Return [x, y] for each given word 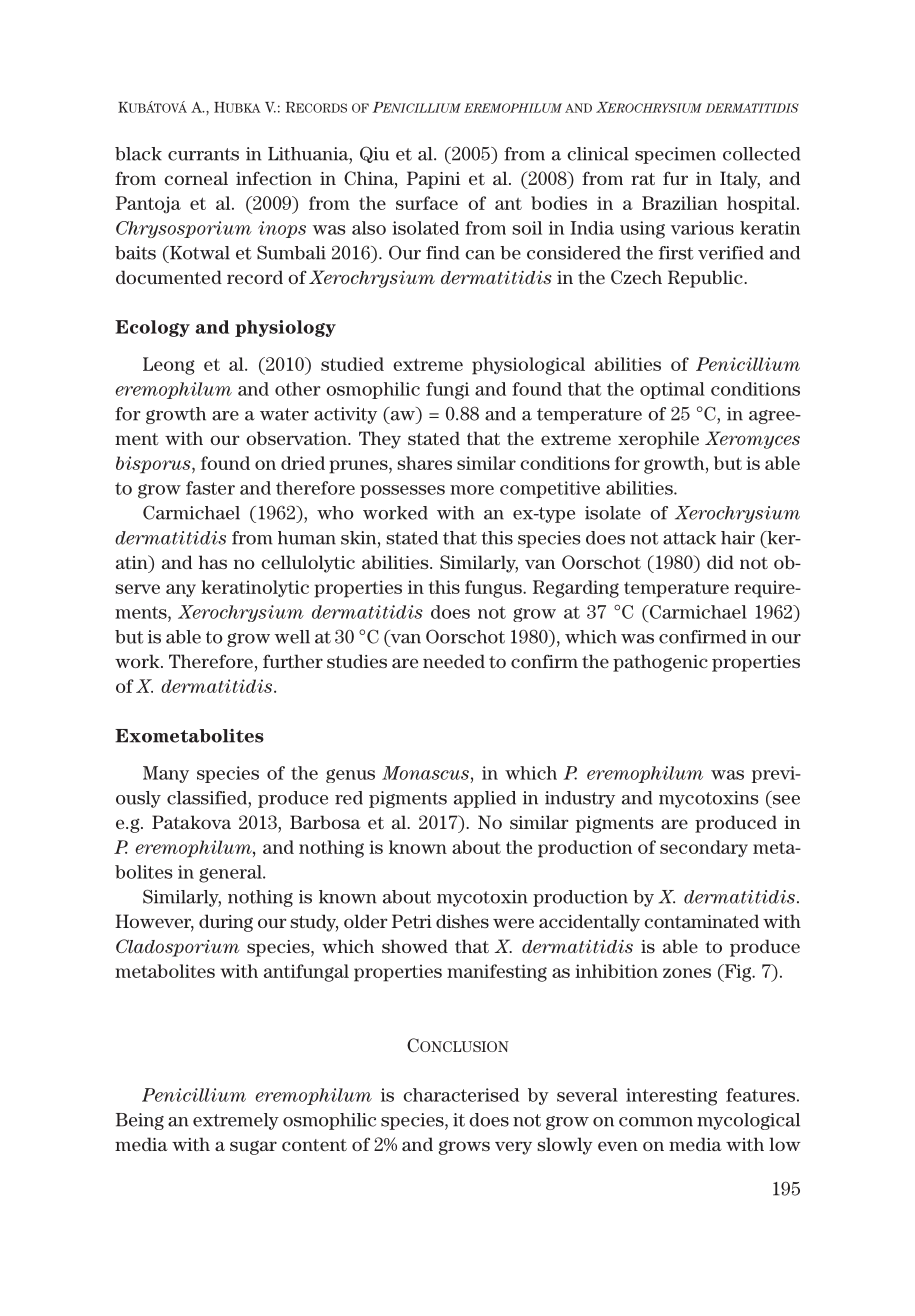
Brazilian [680, 203]
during [226, 923]
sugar [253, 1147]
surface [427, 203]
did [720, 562]
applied [485, 799]
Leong [169, 366]
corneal [196, 178]
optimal [672, 390]
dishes [462, 921]
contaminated [701, 921]
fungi [447, 391]
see [786, 800]
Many [166, 774]
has [213, 562]
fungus [494, 589]
